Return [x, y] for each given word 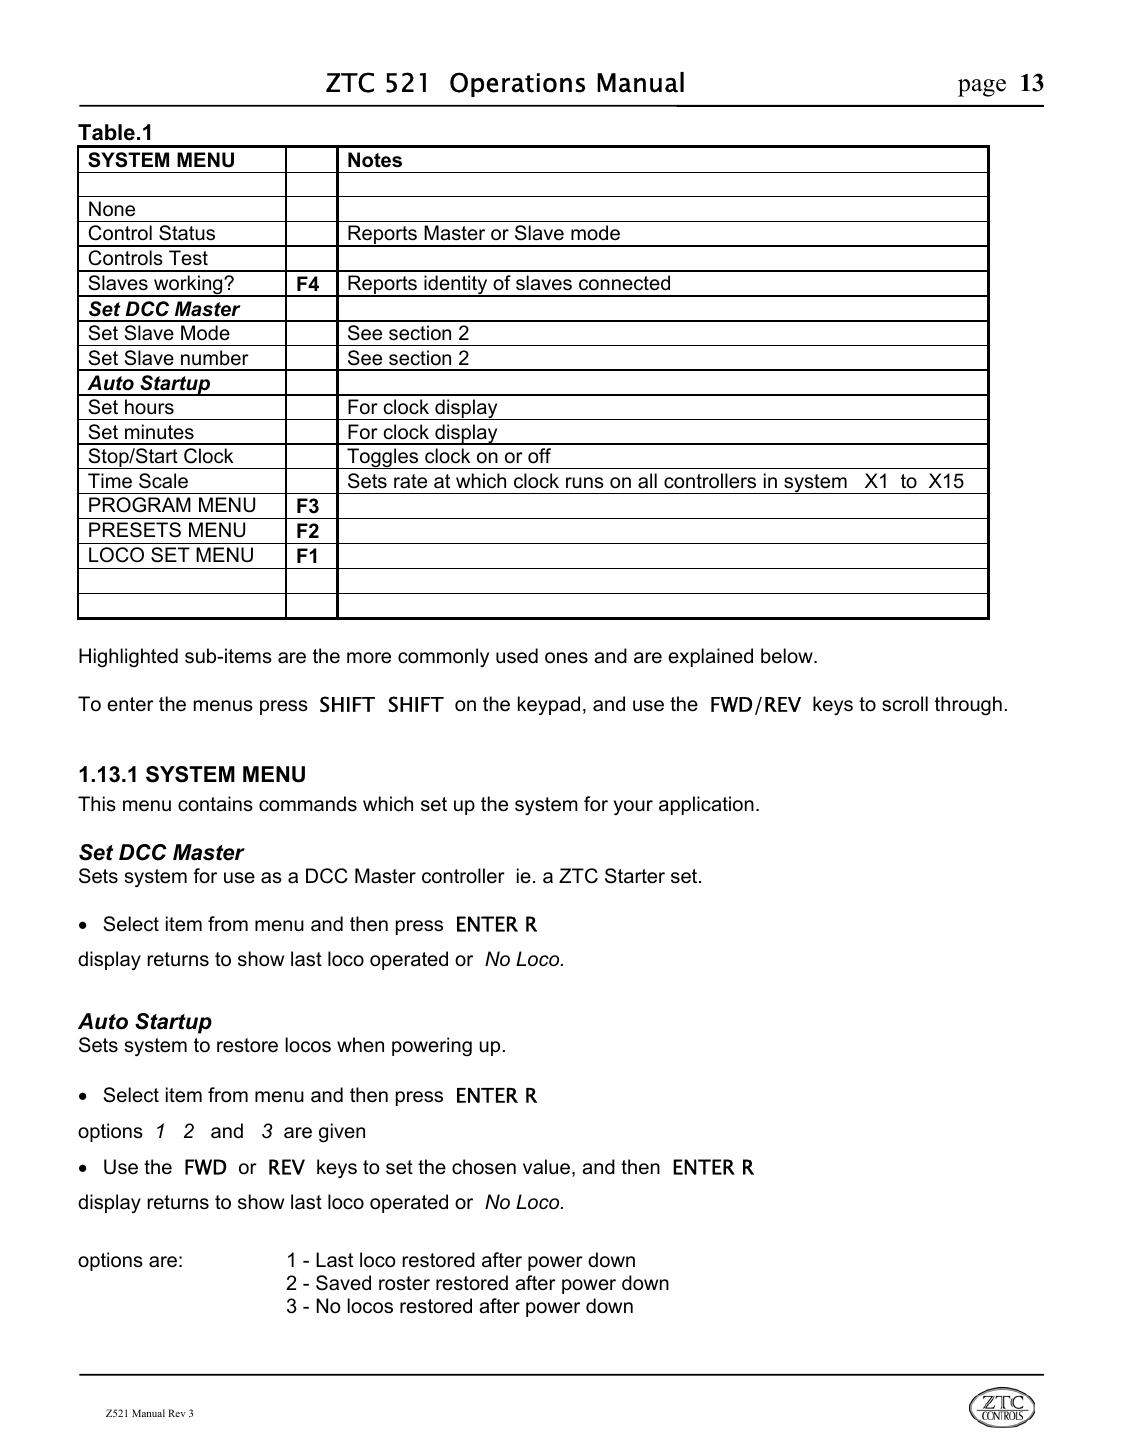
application [706, 805]
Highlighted [128, 658]
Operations [517, 84]
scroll [905, 704]
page [982, 88]
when [360, 1045]
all [647, 481]
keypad [549, 705]
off [539, 456]
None [112, 209]
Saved [343, 1283]
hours [149, 407]
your [633, 807]
